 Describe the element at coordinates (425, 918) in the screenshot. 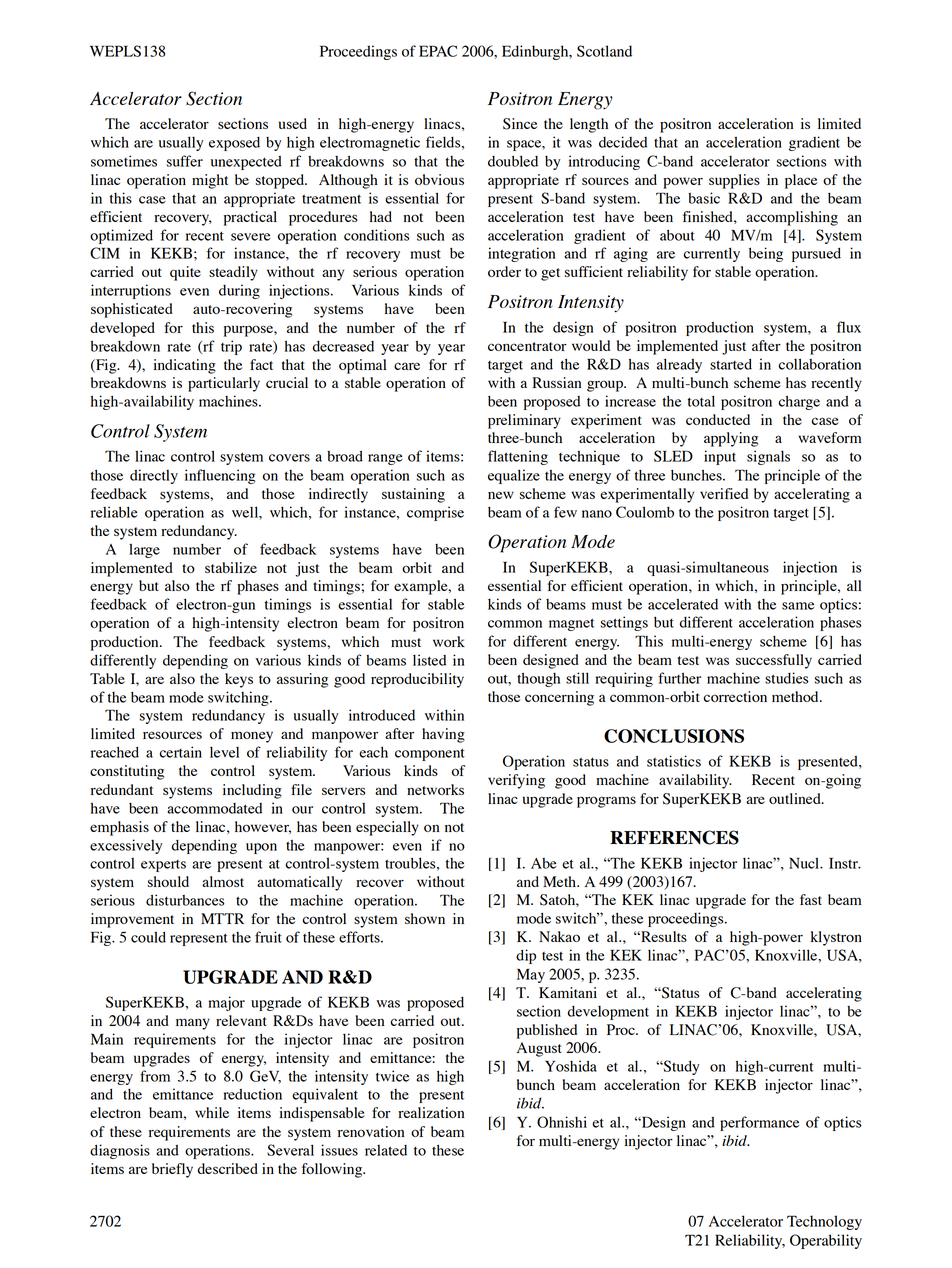

I see `shown` at that location.
